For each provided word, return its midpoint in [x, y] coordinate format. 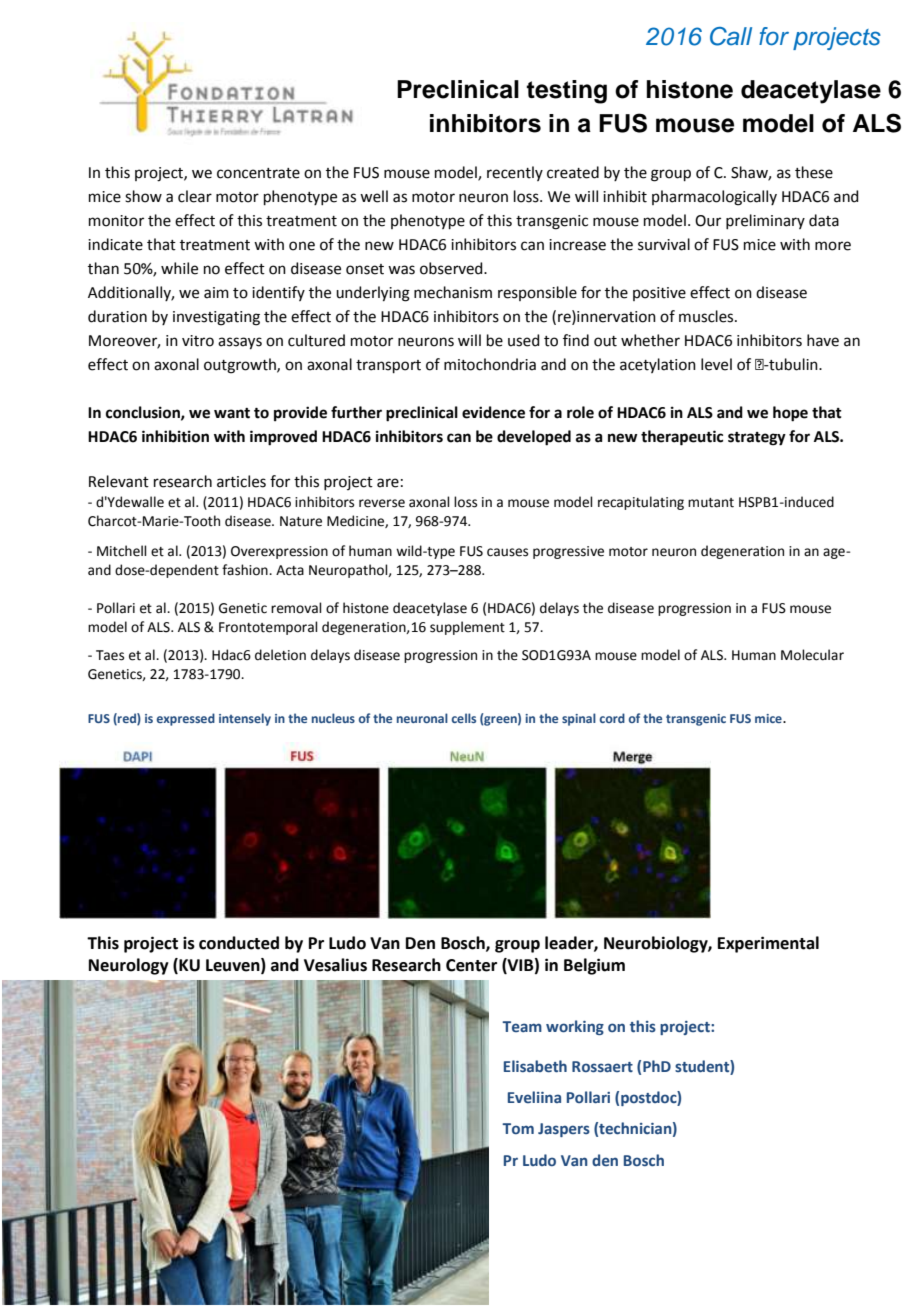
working [575, 1027]
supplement [467, 628]
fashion [246, 570]
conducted [239, 943]
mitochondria [490, 364]
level [716, 364]
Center [471, 965]
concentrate [258, 173]
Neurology [129, 966]
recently [515, 173]
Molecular [812, 655]
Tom [518, 1128]
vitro [198, 341]
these [814, 172]
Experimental [768, 944]
